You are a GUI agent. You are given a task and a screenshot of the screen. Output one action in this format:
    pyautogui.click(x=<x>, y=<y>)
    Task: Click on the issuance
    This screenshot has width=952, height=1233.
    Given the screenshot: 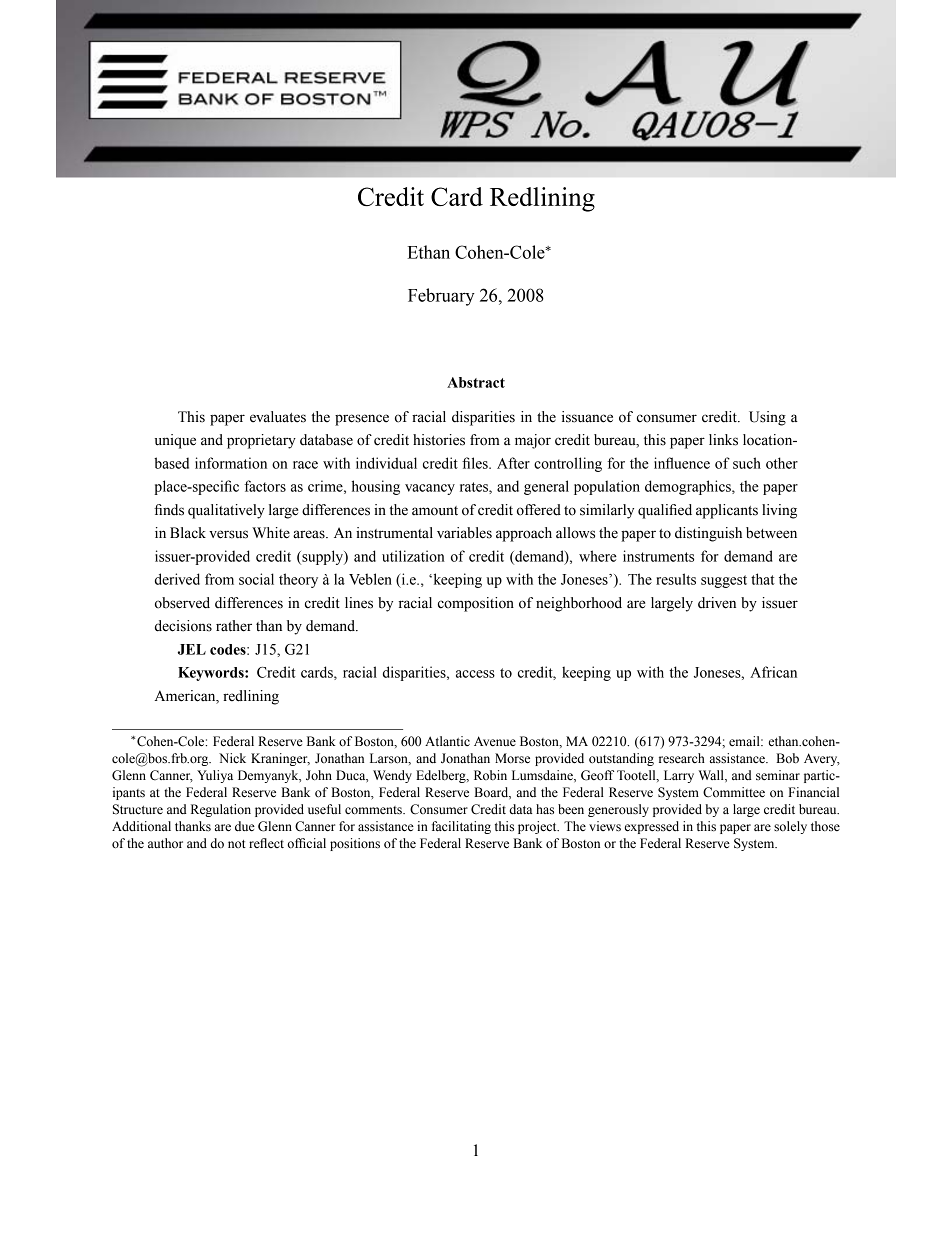 What is the action you would take?
    pyautogui.click(x=587, y=417)
